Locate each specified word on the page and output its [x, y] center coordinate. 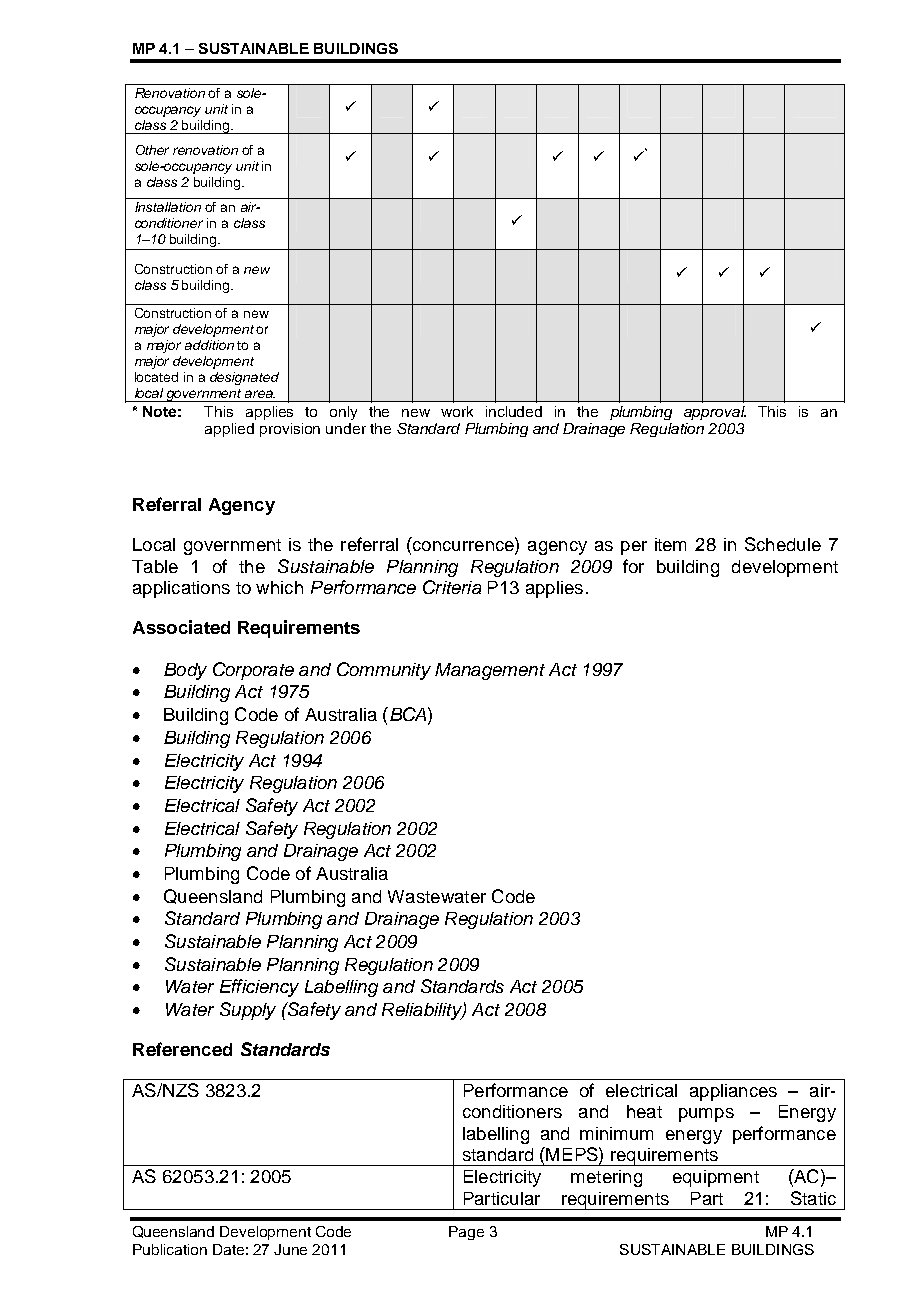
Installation [168, 207]
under [346, 428]
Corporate [253, 671]
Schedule [783, 544]
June [290, 1249]
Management [490, 671]
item [670, 544]
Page [466, 1233]
